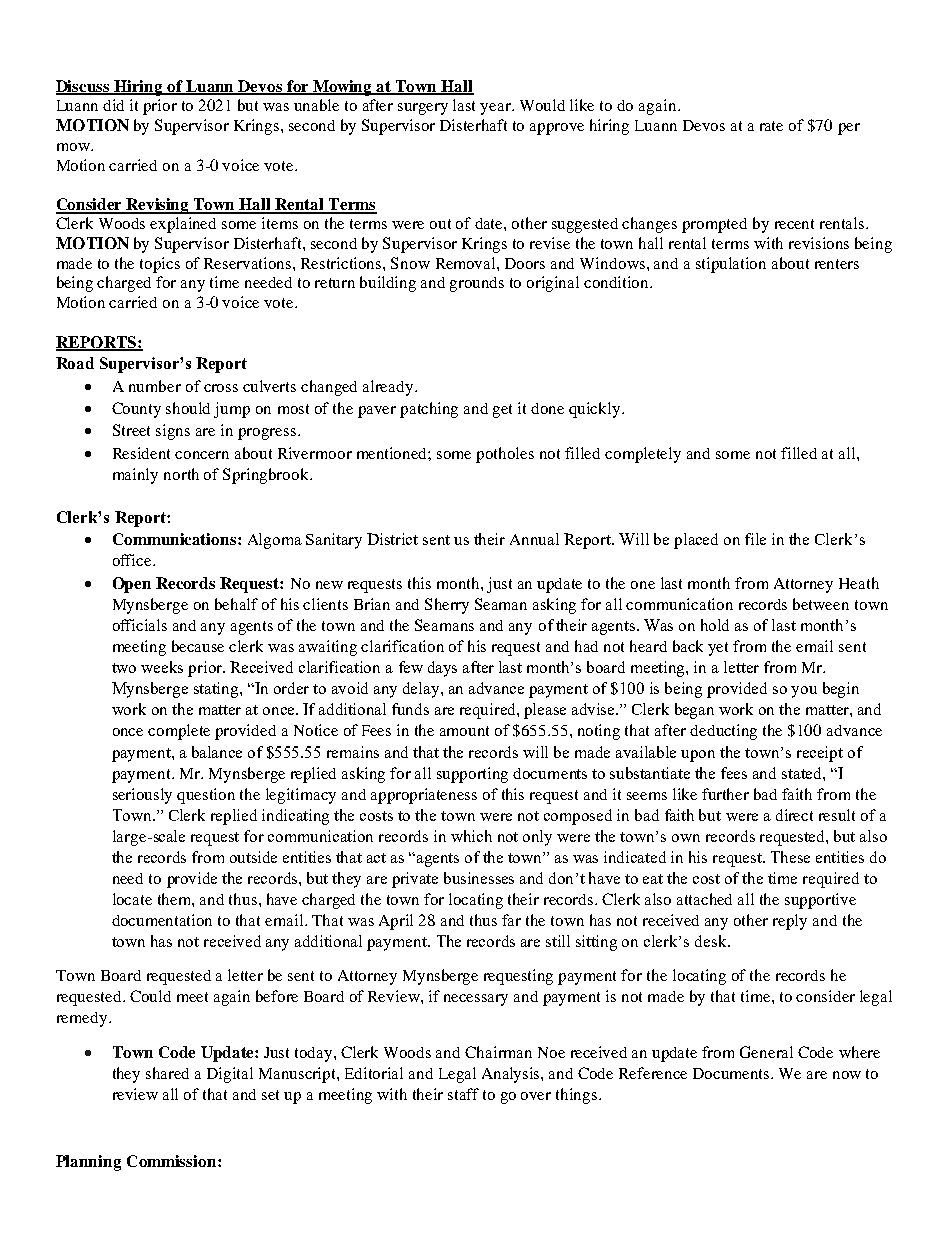  Describe the element at coordinates (502, 411) in the screenshot. I see `get` at that location.
